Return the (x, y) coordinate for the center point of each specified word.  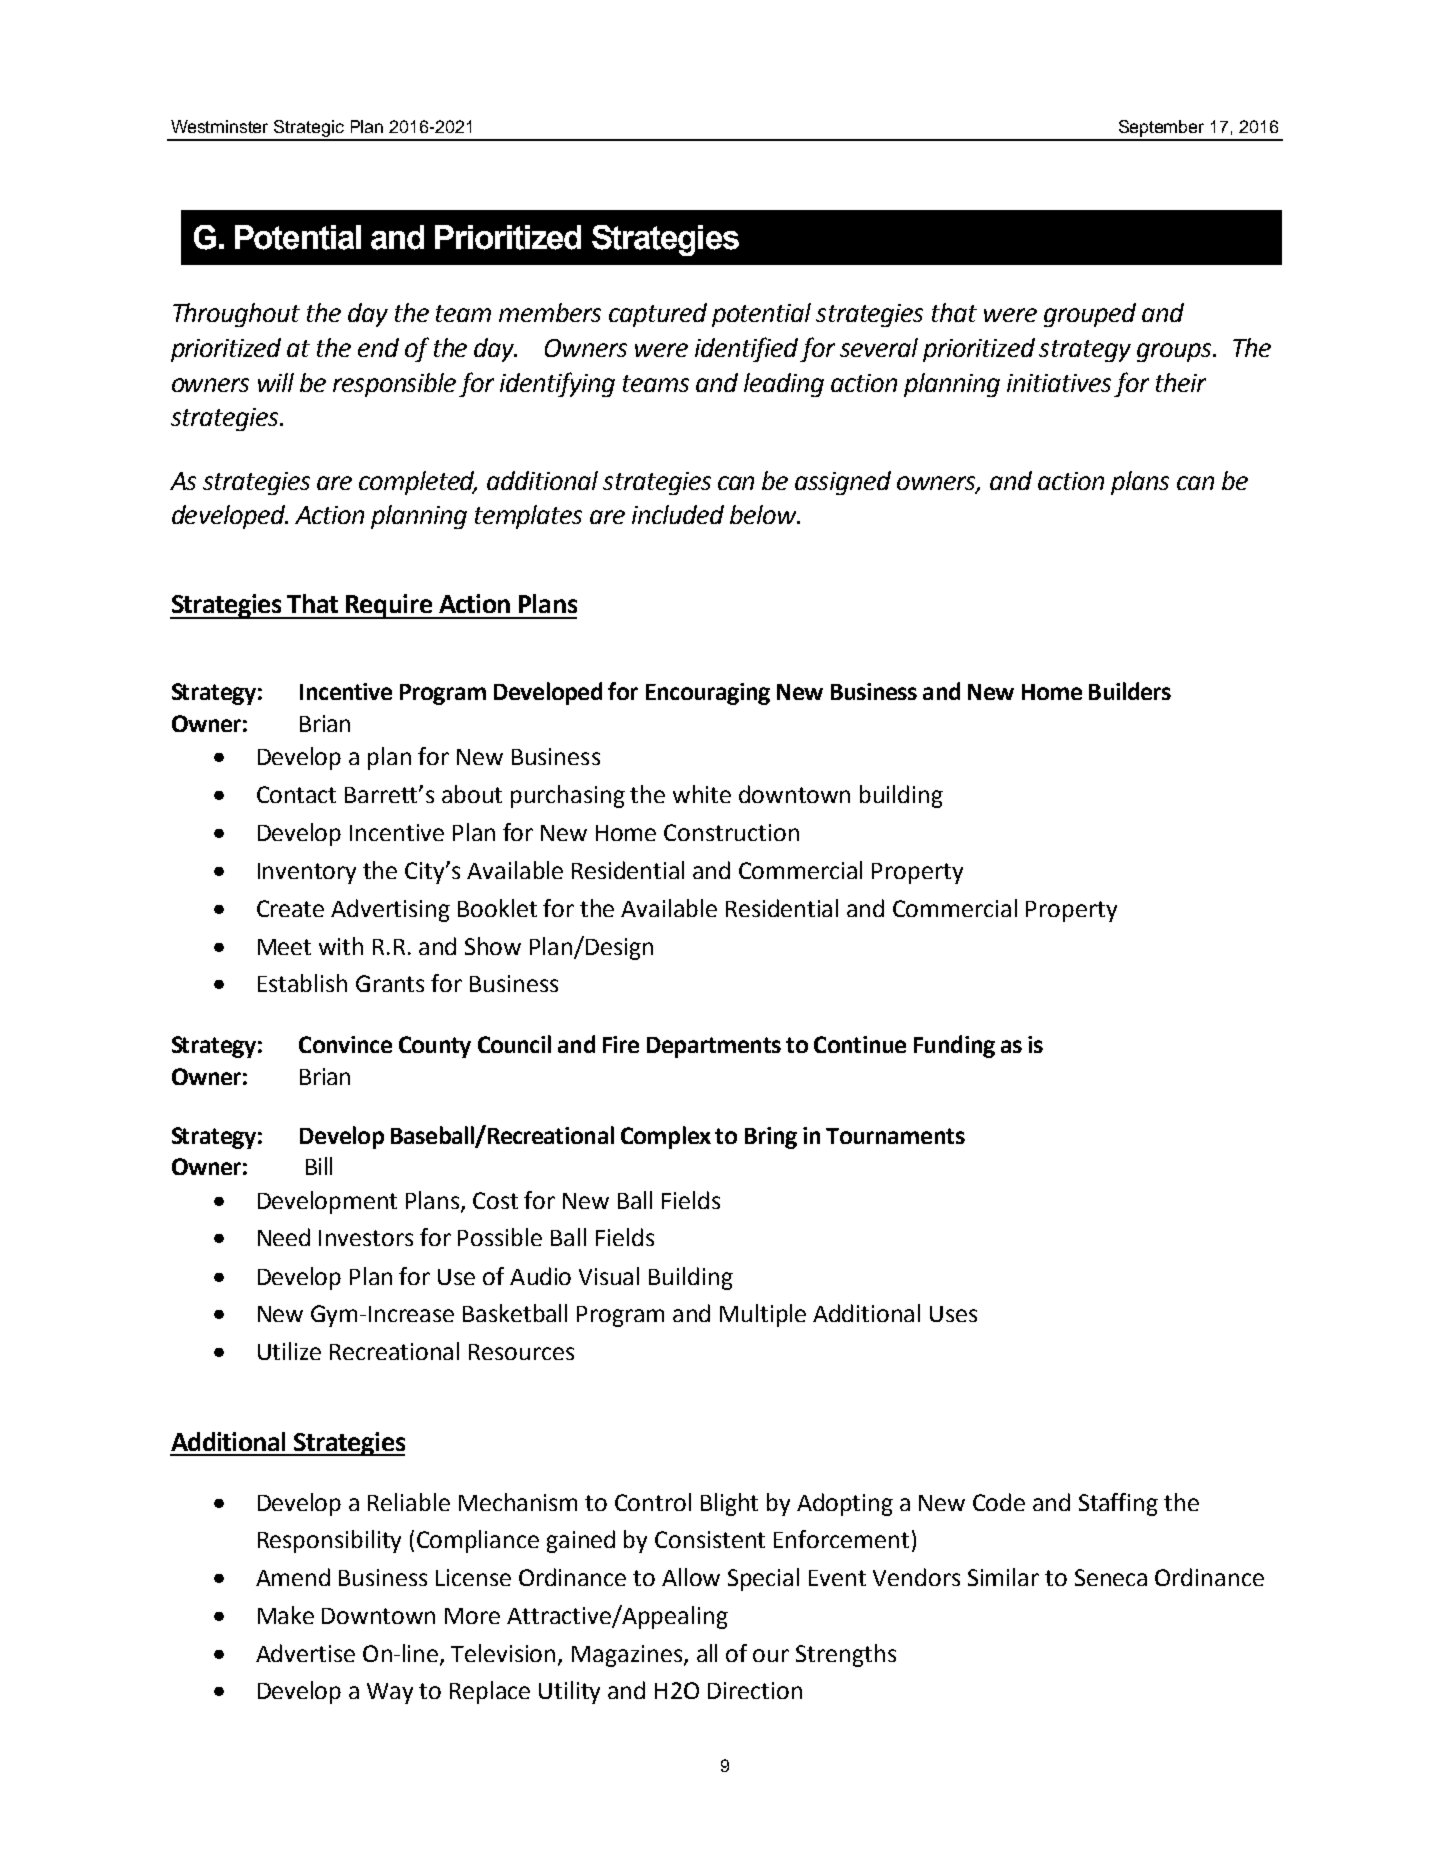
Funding (954, 1046)
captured (658, 315)
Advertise (305, 1653)
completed (418, 483)
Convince (345, 1044)
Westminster (219, 126)
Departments (714, 1047)
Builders (1130, 691)
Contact (296, 794)
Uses (953, 1314)
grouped (1090, 315)
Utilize (289, 1351)
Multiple (763, 1315)
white (702, 794)
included (678, 514)
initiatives (1059, 383)
